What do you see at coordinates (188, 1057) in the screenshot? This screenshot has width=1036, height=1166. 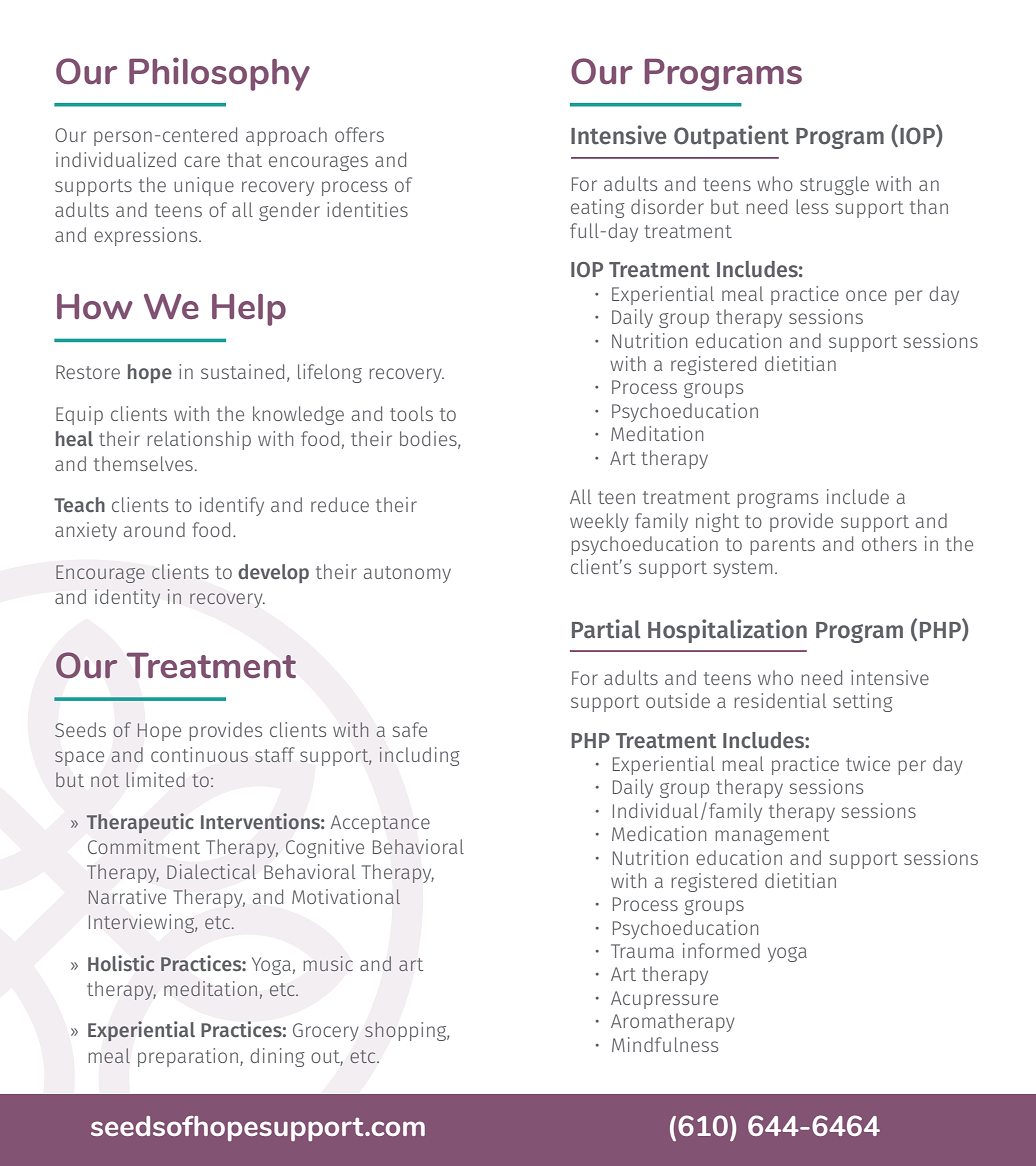 I see `preparation` at bounding box center [188, 1057].
